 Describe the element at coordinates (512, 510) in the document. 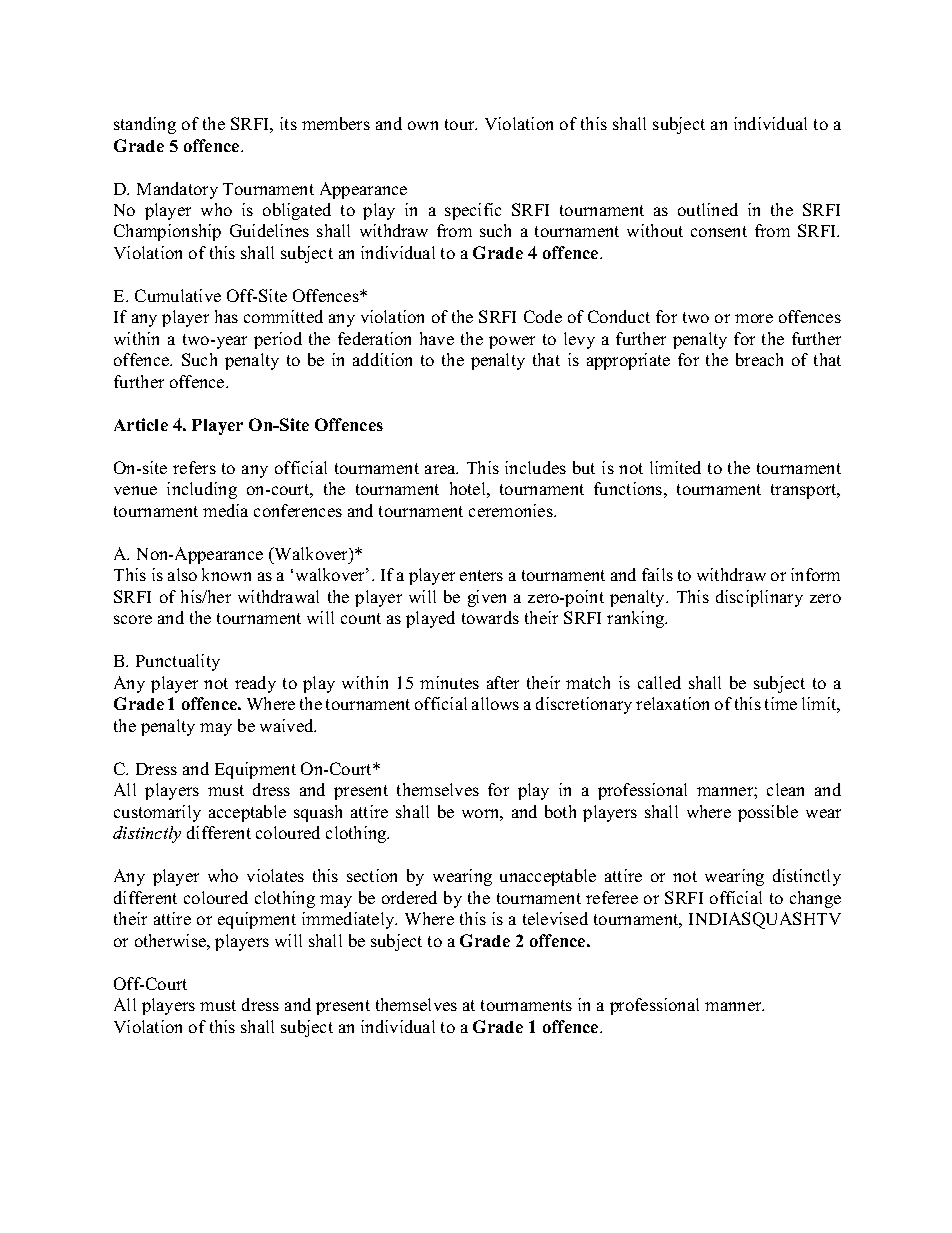

I see `ceremonies` at that location.
